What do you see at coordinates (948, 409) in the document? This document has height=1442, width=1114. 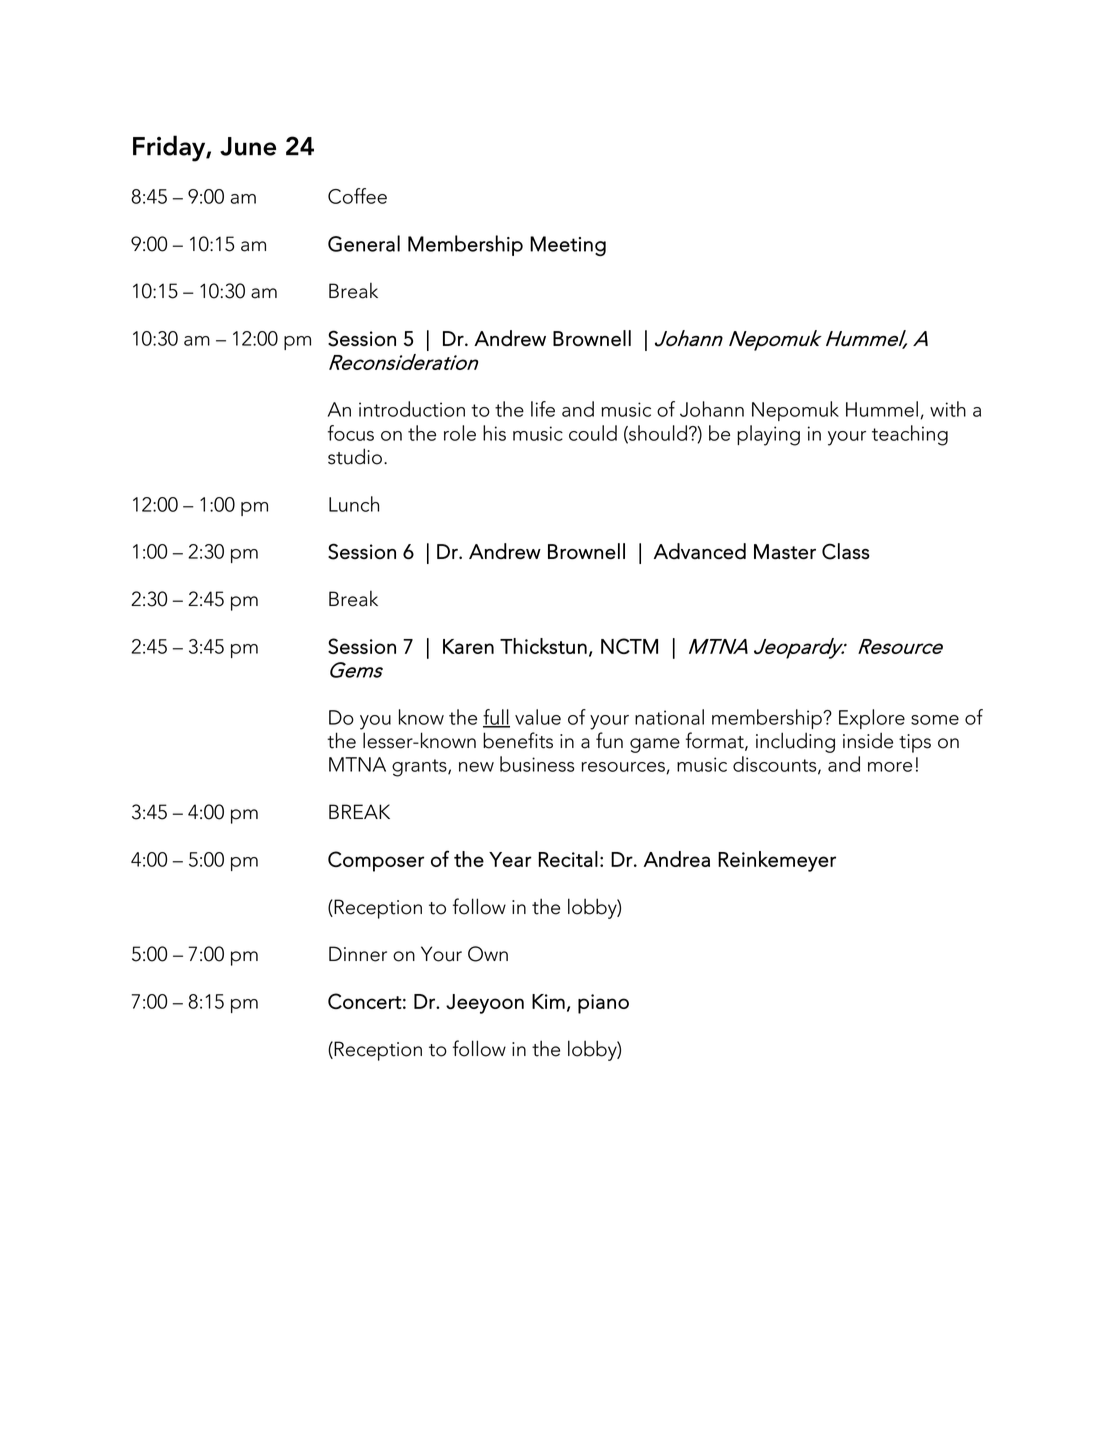 I see `with` at bounding box center [948, 409].
